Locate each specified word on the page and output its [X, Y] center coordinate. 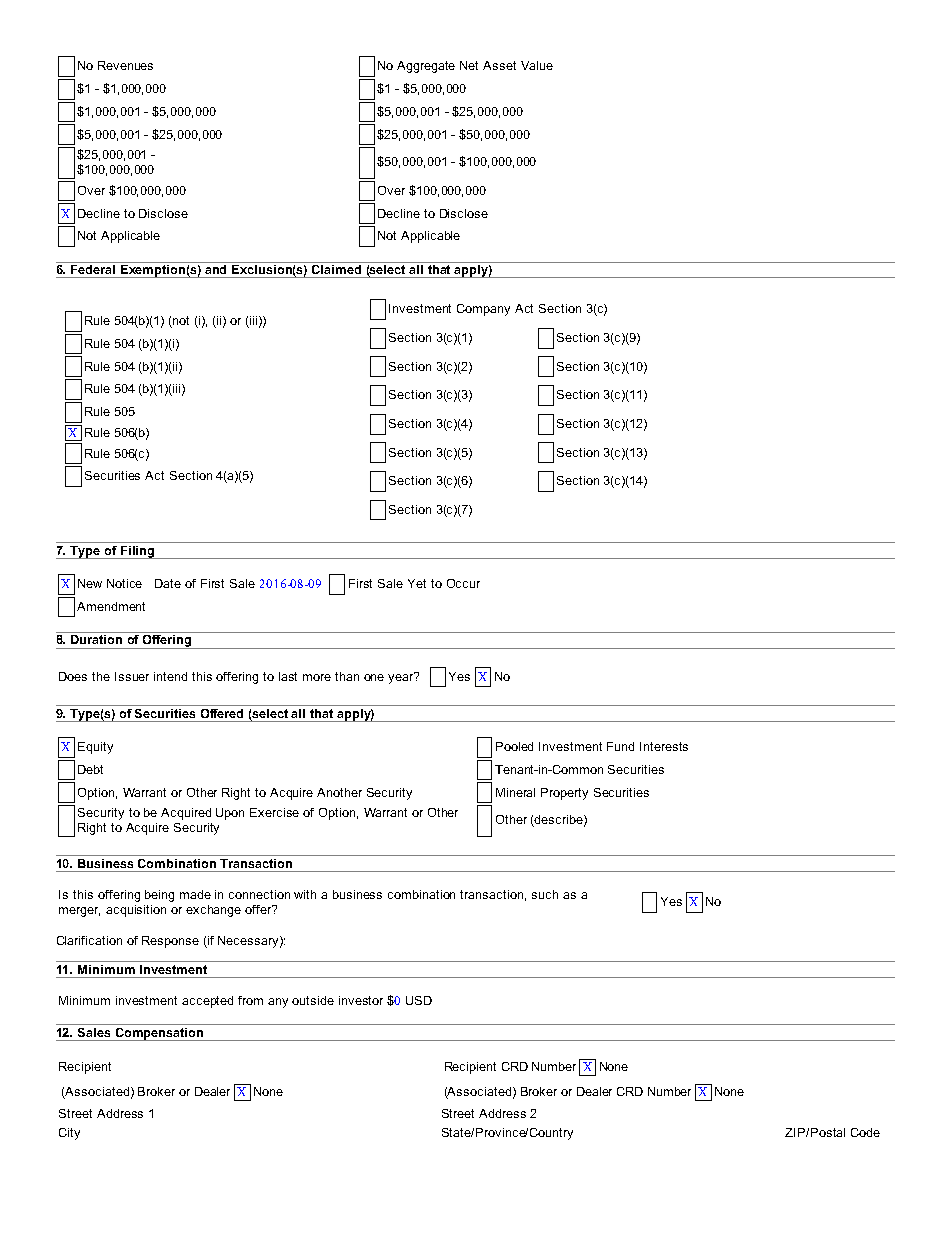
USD [419, 1000]
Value [537, 65]
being [159, 896]
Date [168, 583]
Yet [417, 583]
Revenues [125, 65]
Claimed [337, 268]
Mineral [515, 792]
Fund [620, 746]
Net [469, 65]
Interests [664, 746]
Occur [463, 583]
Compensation [159, 1034]
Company [483, 310]
